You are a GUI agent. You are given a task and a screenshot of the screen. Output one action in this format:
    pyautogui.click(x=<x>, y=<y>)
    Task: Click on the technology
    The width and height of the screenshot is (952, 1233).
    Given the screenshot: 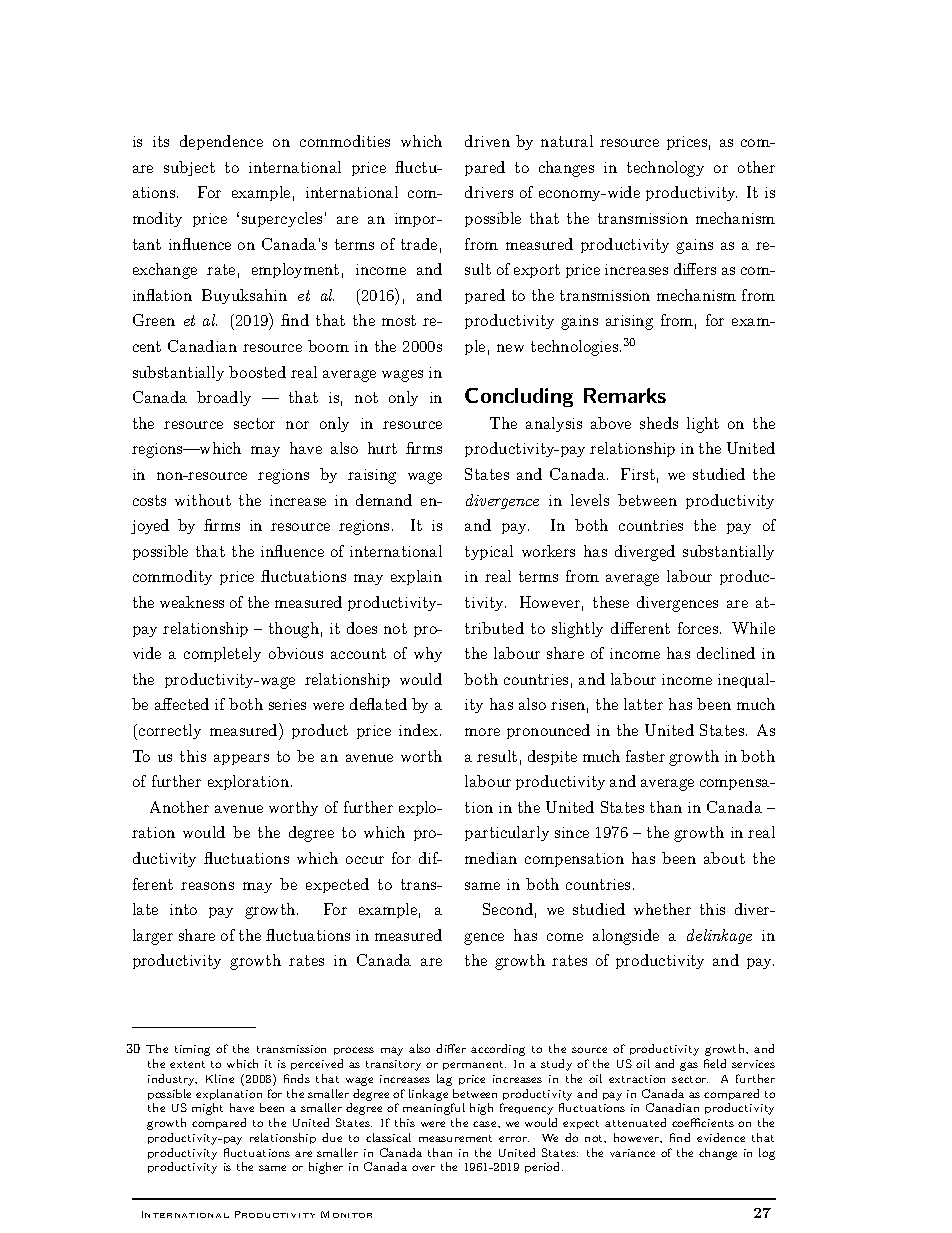 What is the action you would take?
    pyautogui.click(x=665, y=169)
